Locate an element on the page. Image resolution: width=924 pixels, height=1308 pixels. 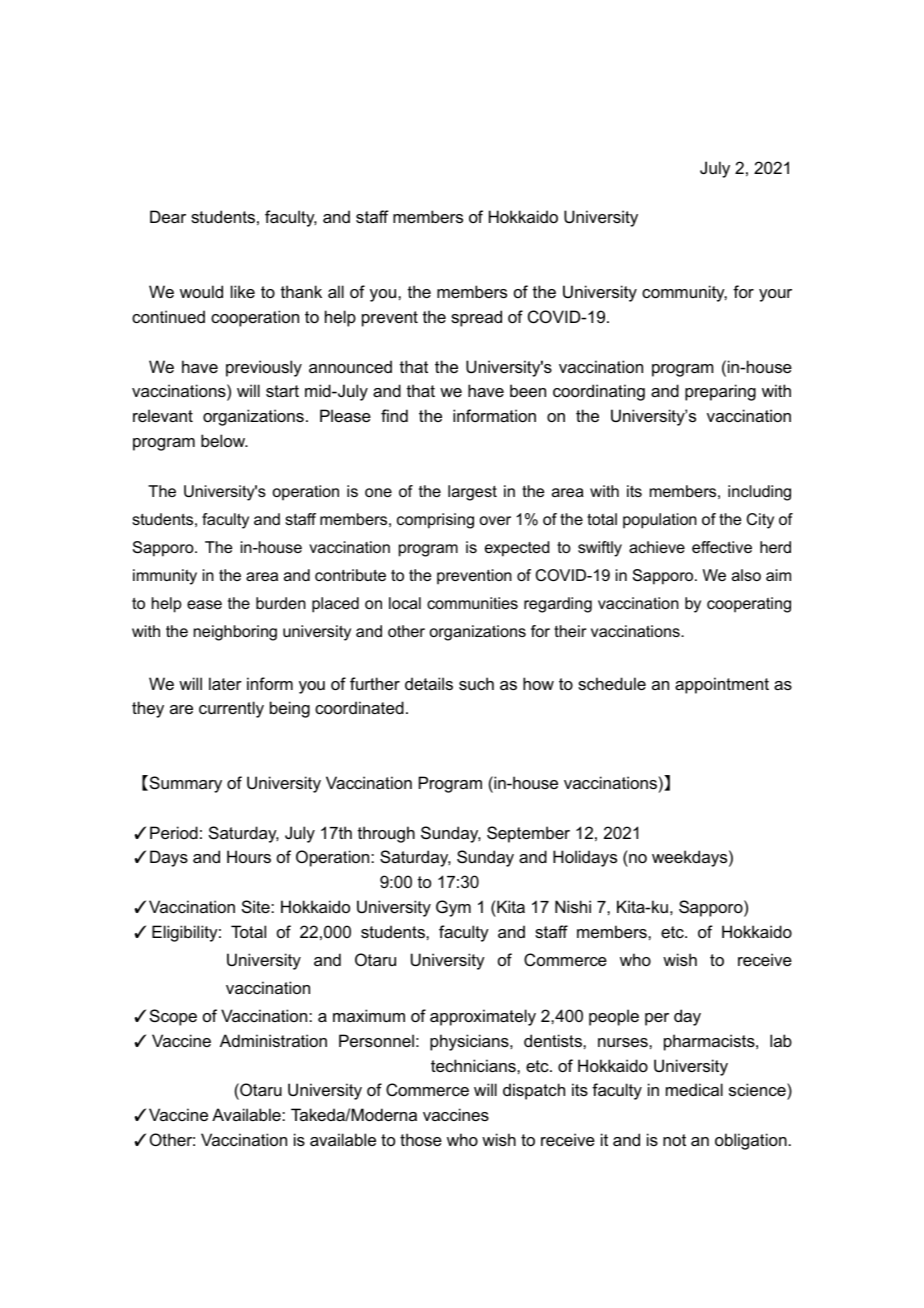
later is located at coordinates (225, 683).
